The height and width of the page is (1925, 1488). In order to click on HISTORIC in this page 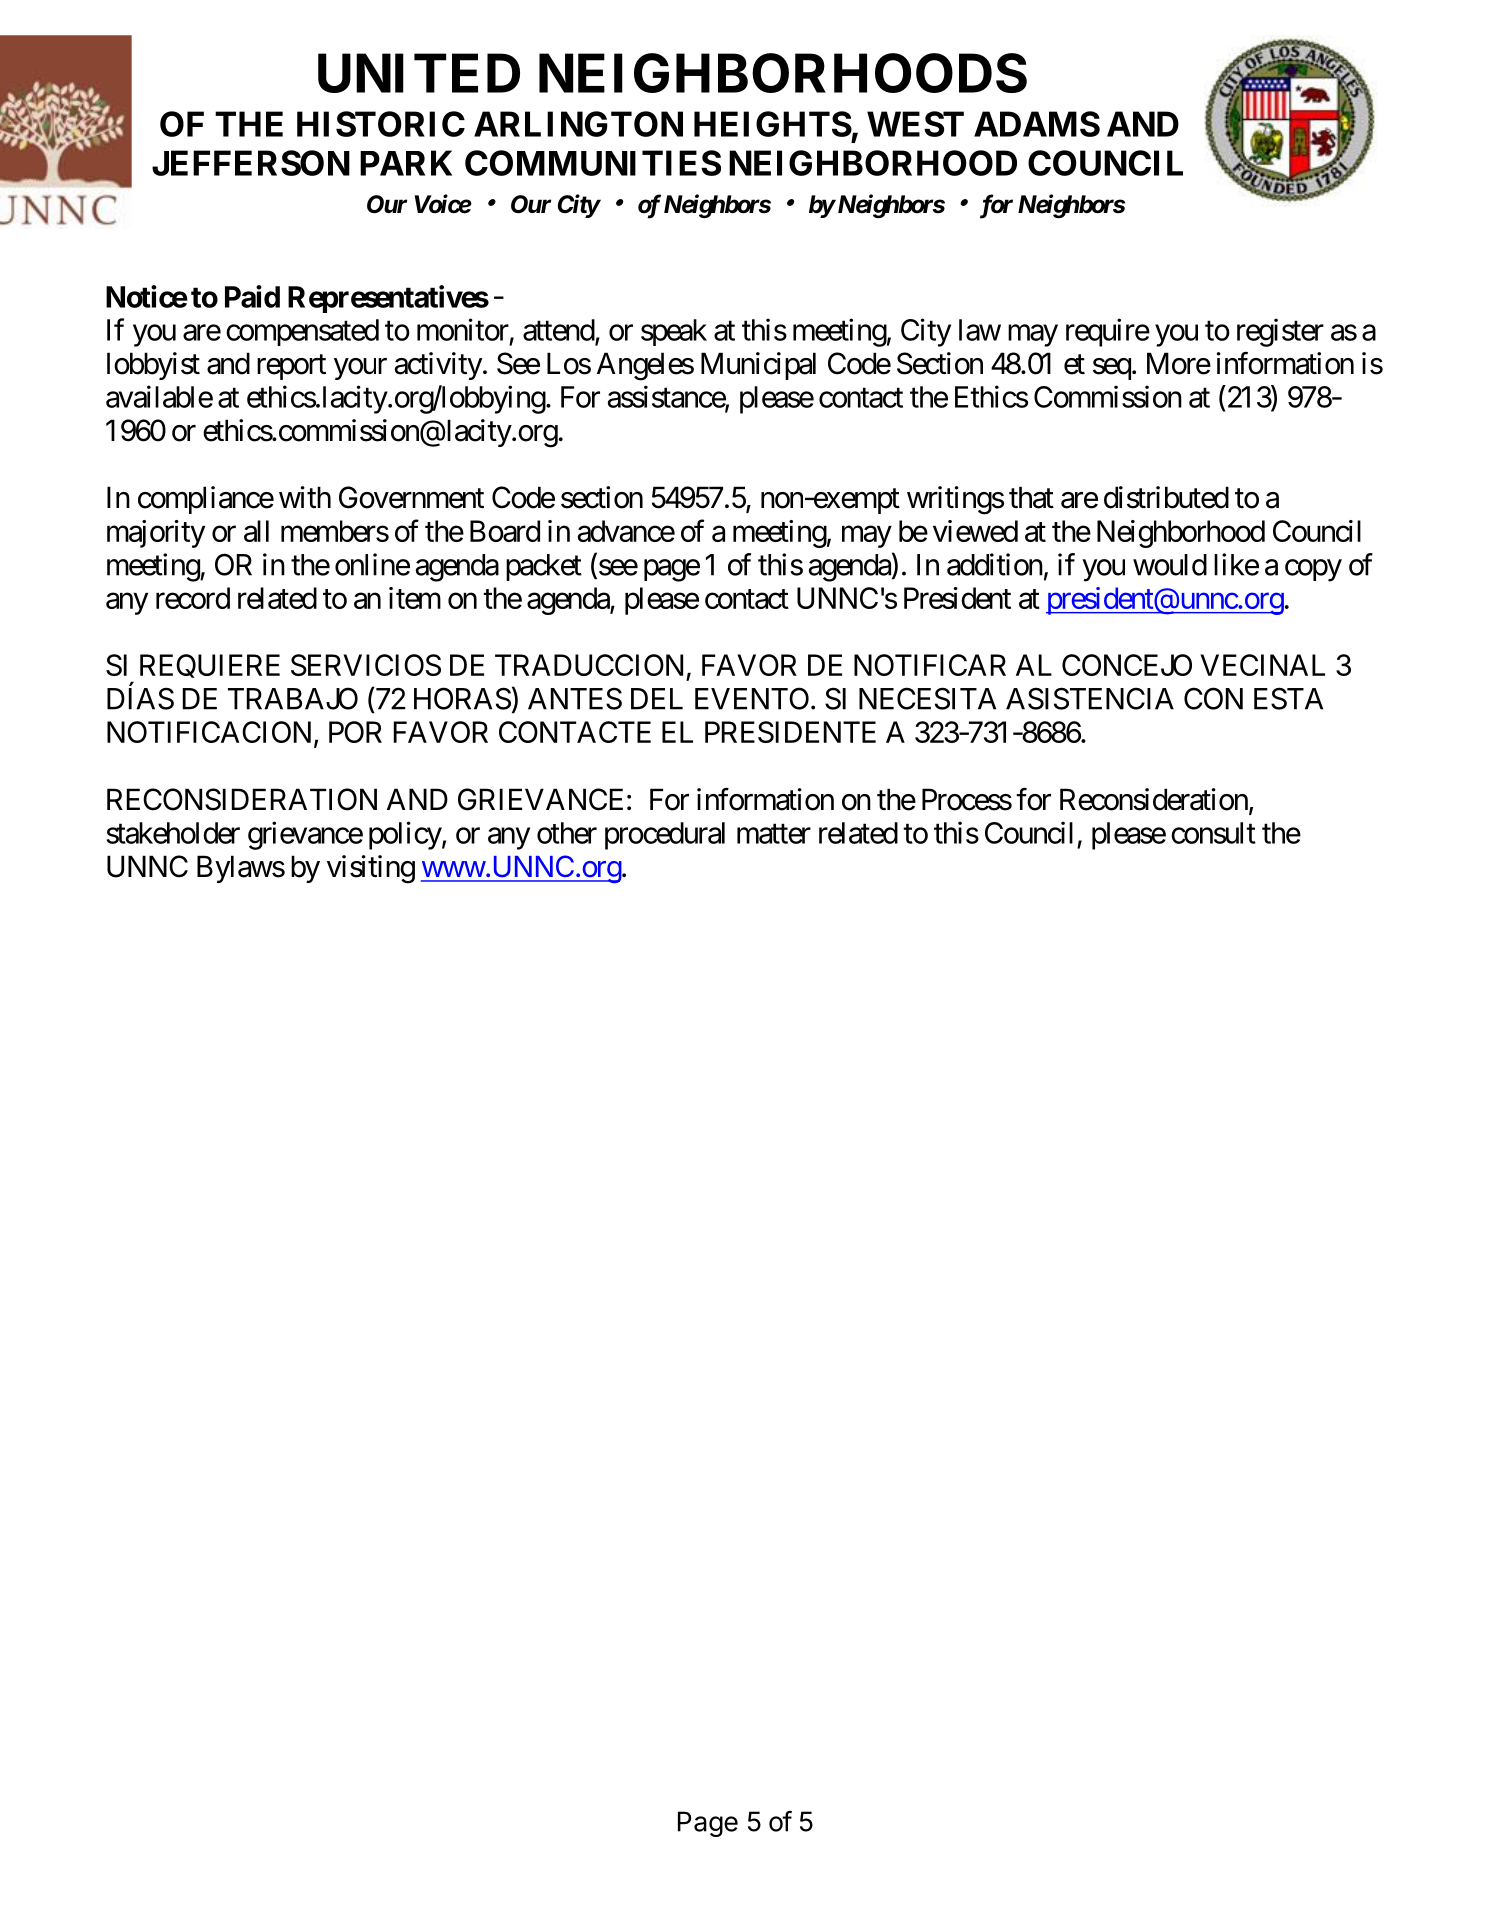, I will do `click(381, 124)`.
